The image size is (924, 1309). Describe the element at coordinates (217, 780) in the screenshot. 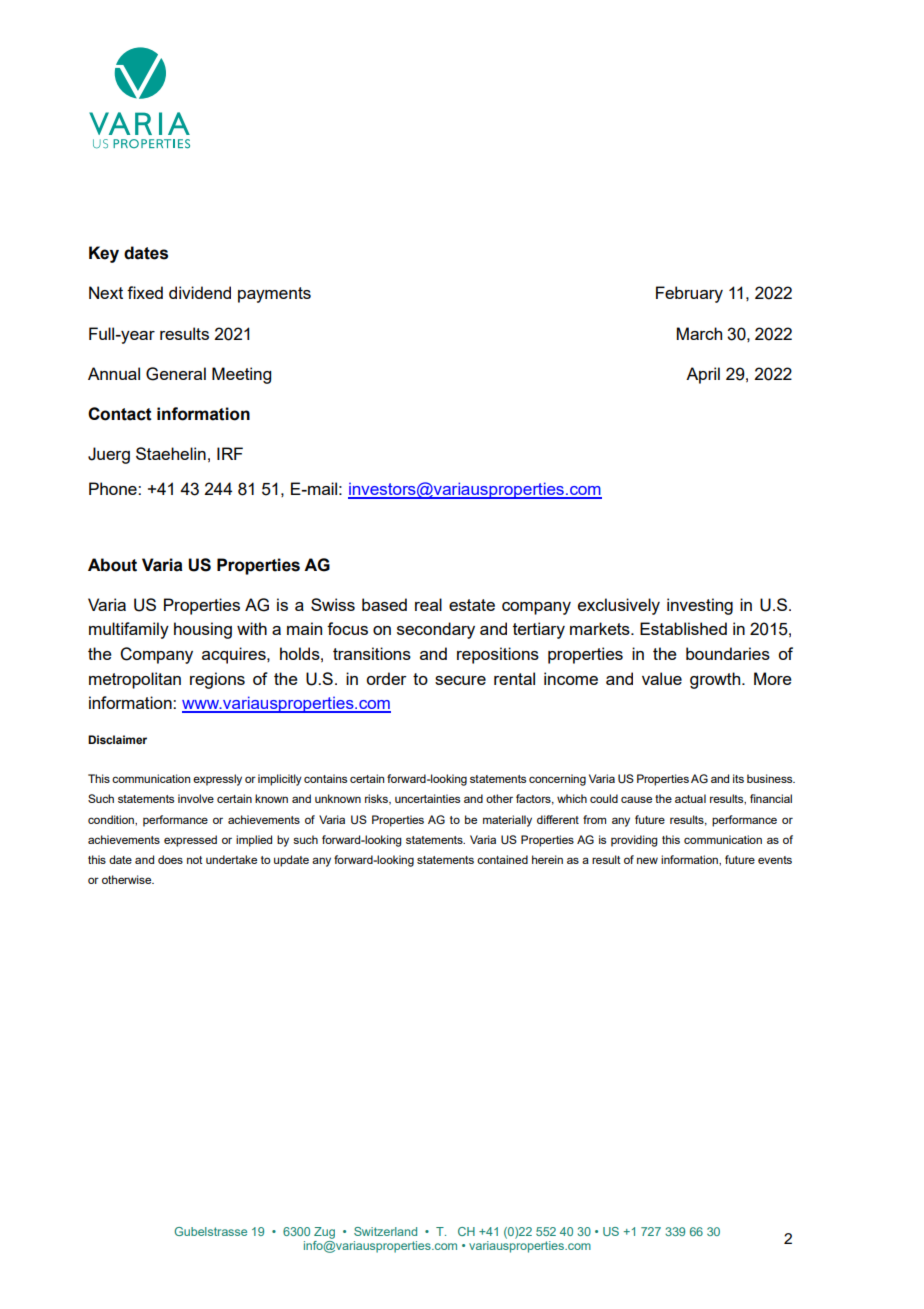

I see `expressly` at that location.
